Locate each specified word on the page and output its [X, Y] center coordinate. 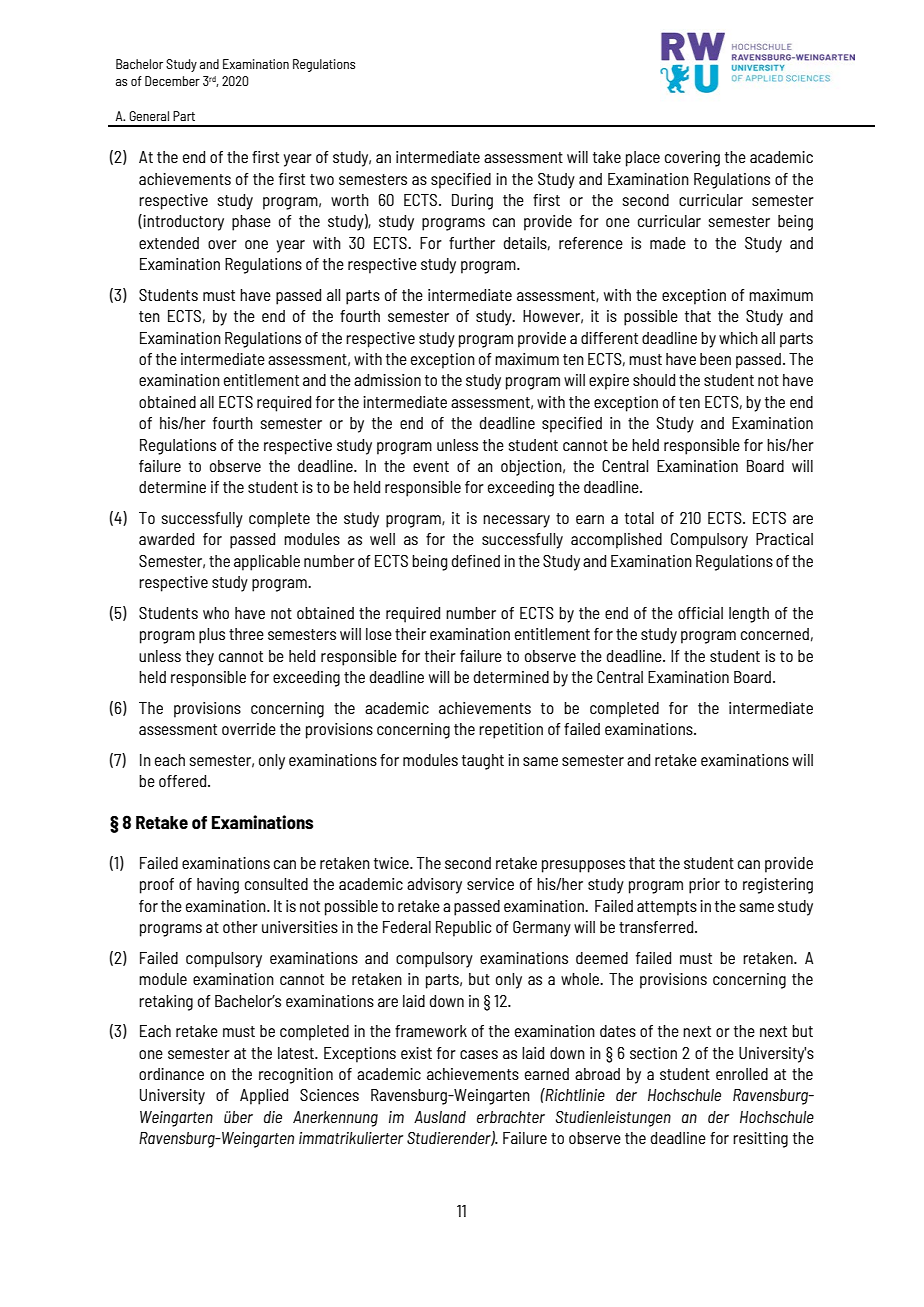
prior [704, 886]
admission [387, 380]
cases [479, 1054]
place [643, 159]
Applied [264, 1097]
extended [169, 243]
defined [476, 561]
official [700, 613]
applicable [267, 563]
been [715, 359]
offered [184, 781]
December [172, 81]
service [490, 884]
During [472, 202]
